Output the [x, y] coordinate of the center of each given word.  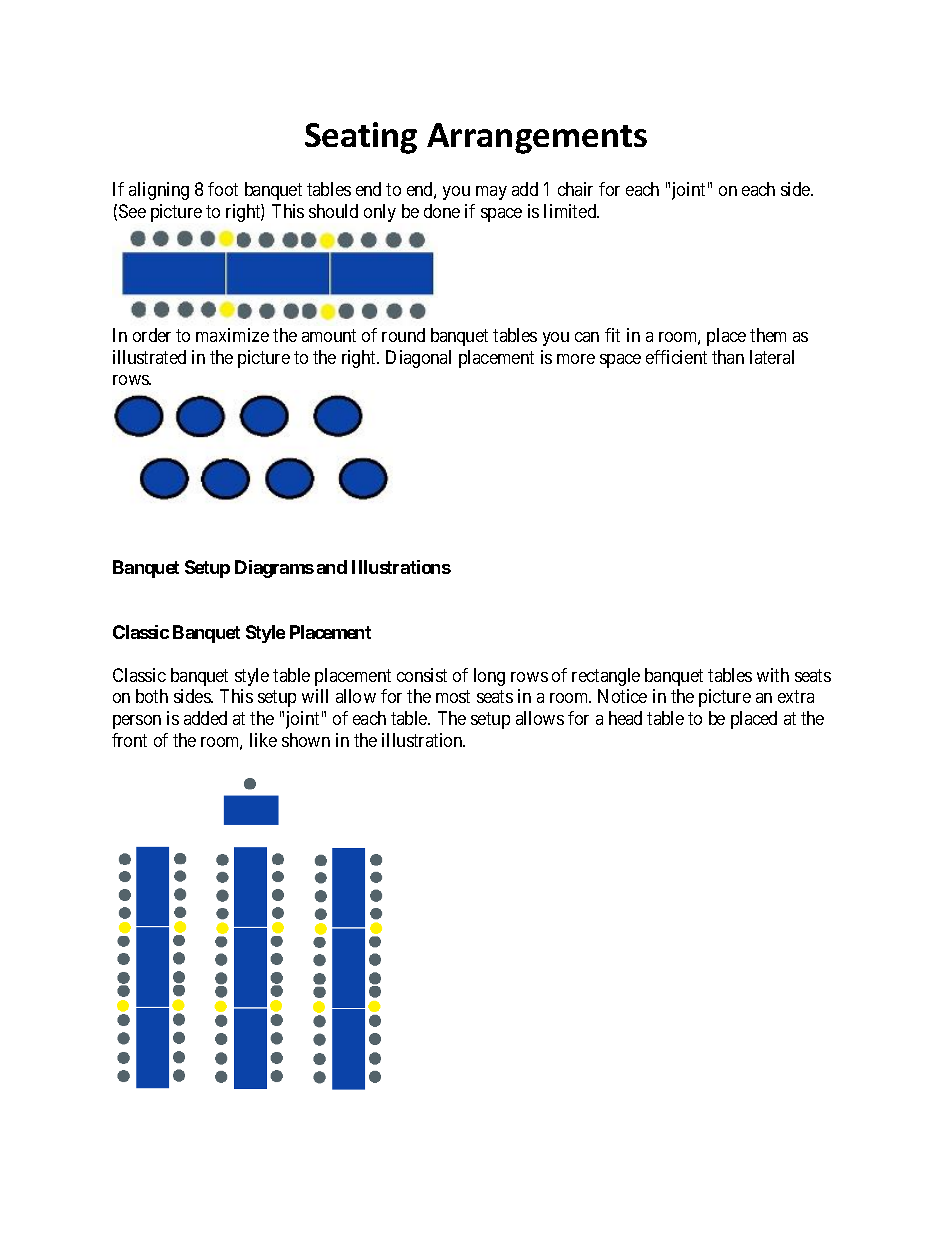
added [205, 718]
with [773, 675]
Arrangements [537, 138]
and [332, 567]
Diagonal [418, 359]
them [768, 335]
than [728, 357]
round [403, 335]
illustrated [149, 357]
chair [575, 189]
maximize [232, 335]
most [453, 696]
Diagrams [274, 569]
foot [223, 189]
